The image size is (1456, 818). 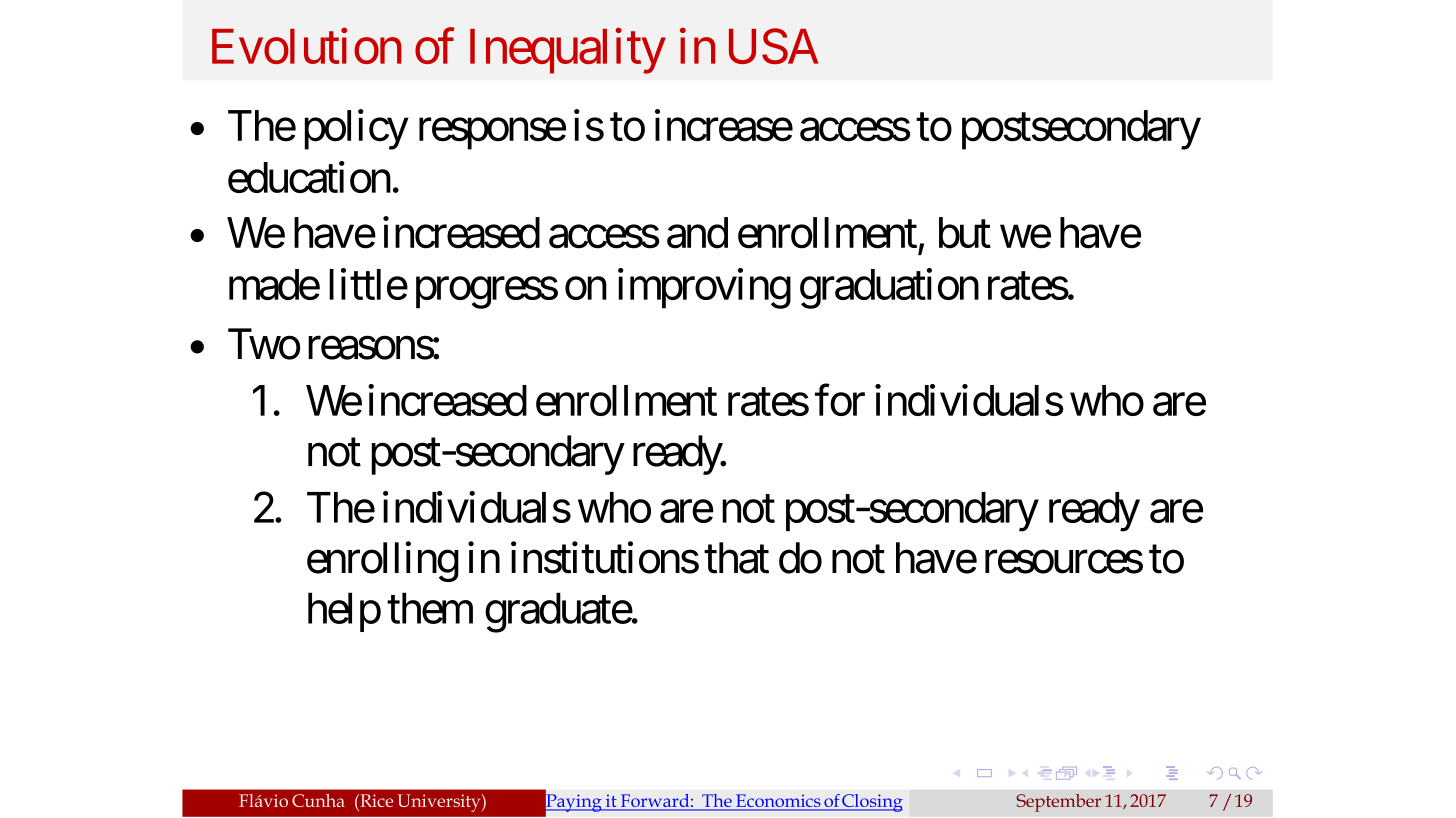 What do you see at coordinates (356, 130) in the page?
I see `policy` at bounding box center [356, 130].
